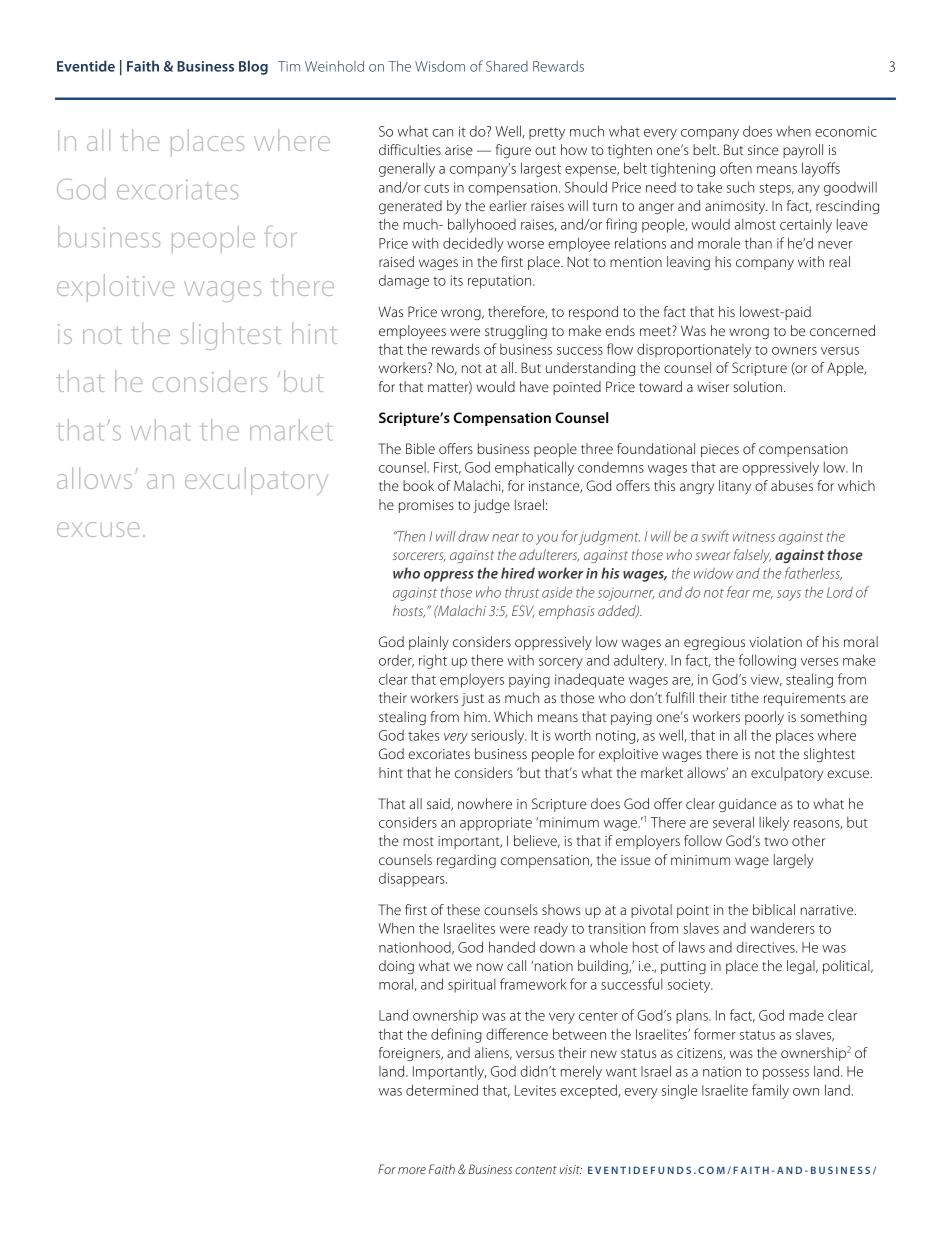 The height and width of the screenshot is (1233, 952). I want to click on damage, so click(404, 282).
